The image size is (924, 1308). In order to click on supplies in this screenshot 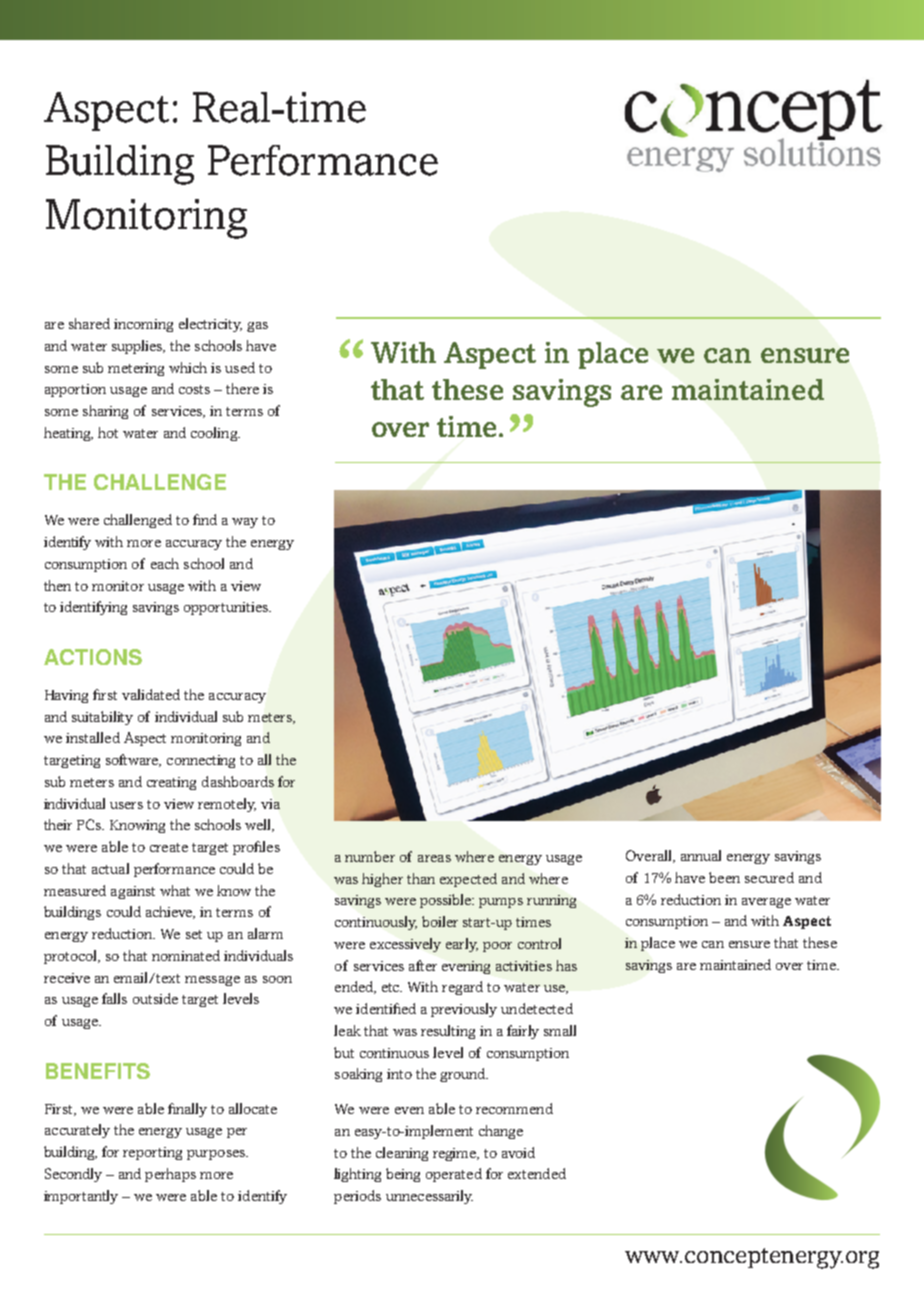, I will do `click(138, 347)`.
